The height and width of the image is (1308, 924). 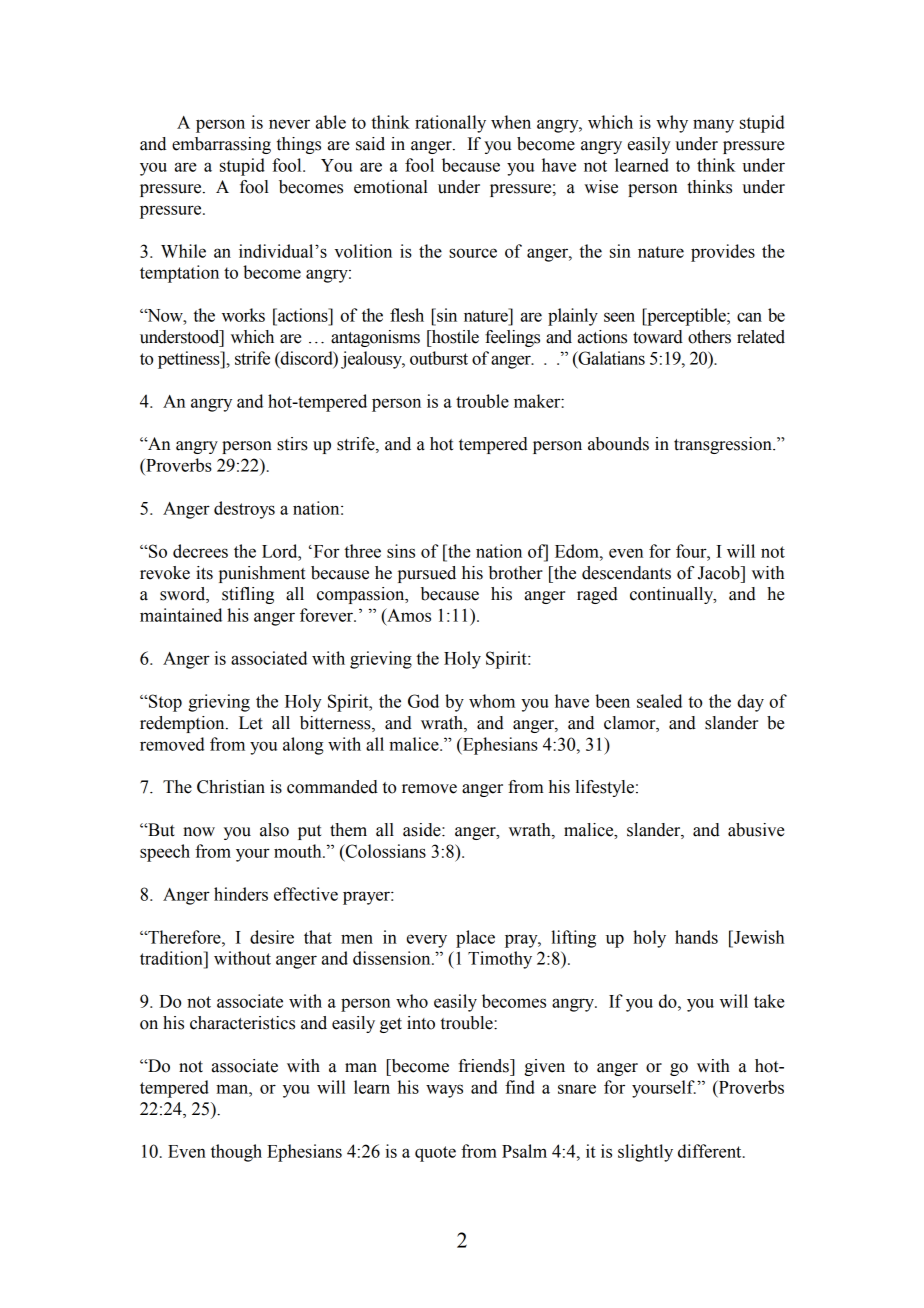 I want to click on though, so click(x=236, y=1153).
